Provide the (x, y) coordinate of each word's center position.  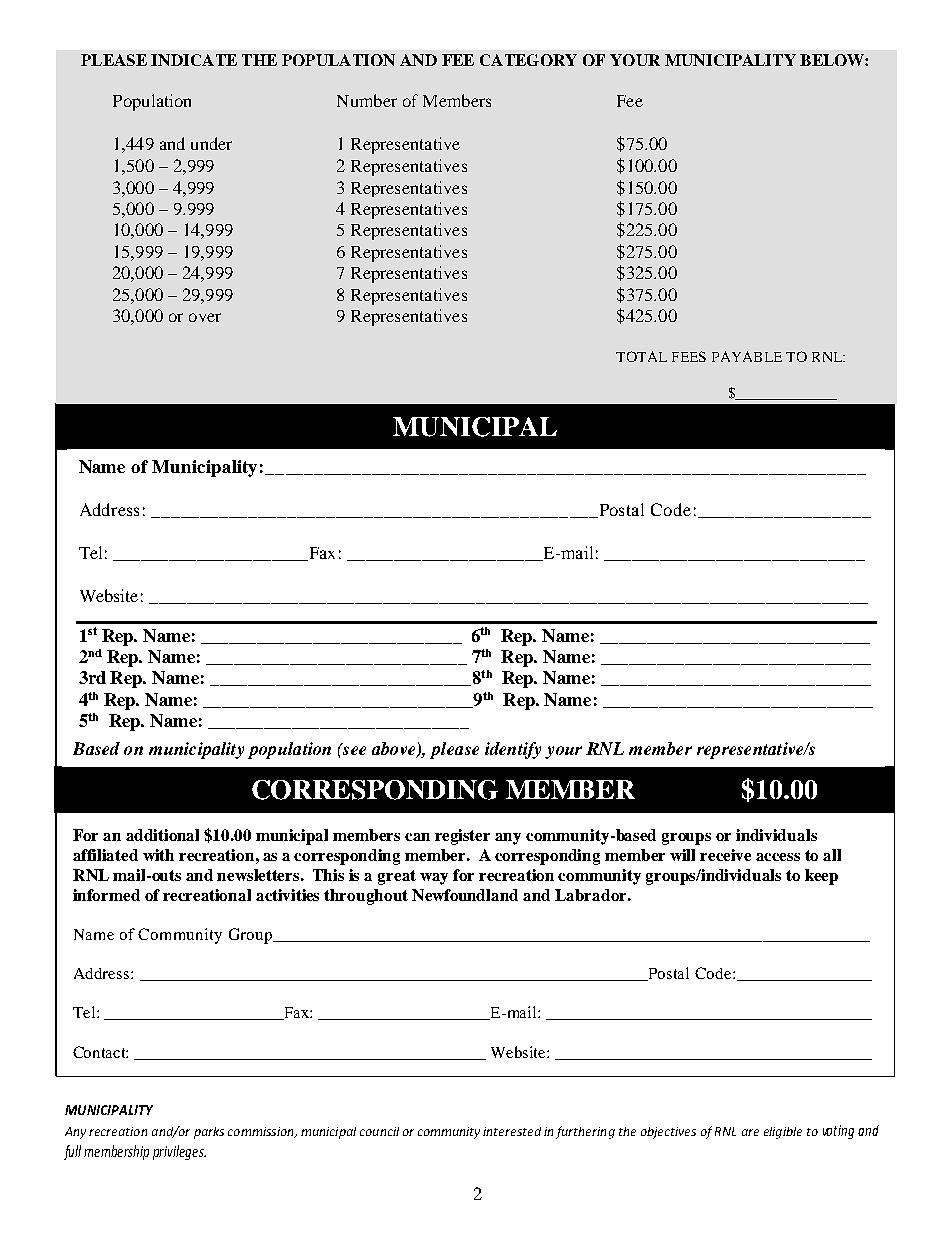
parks (209, 1133)
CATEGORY (528, 60)
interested (512, 1131)
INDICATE (194, 60)
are (750, 1132)
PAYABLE (747, 356)
